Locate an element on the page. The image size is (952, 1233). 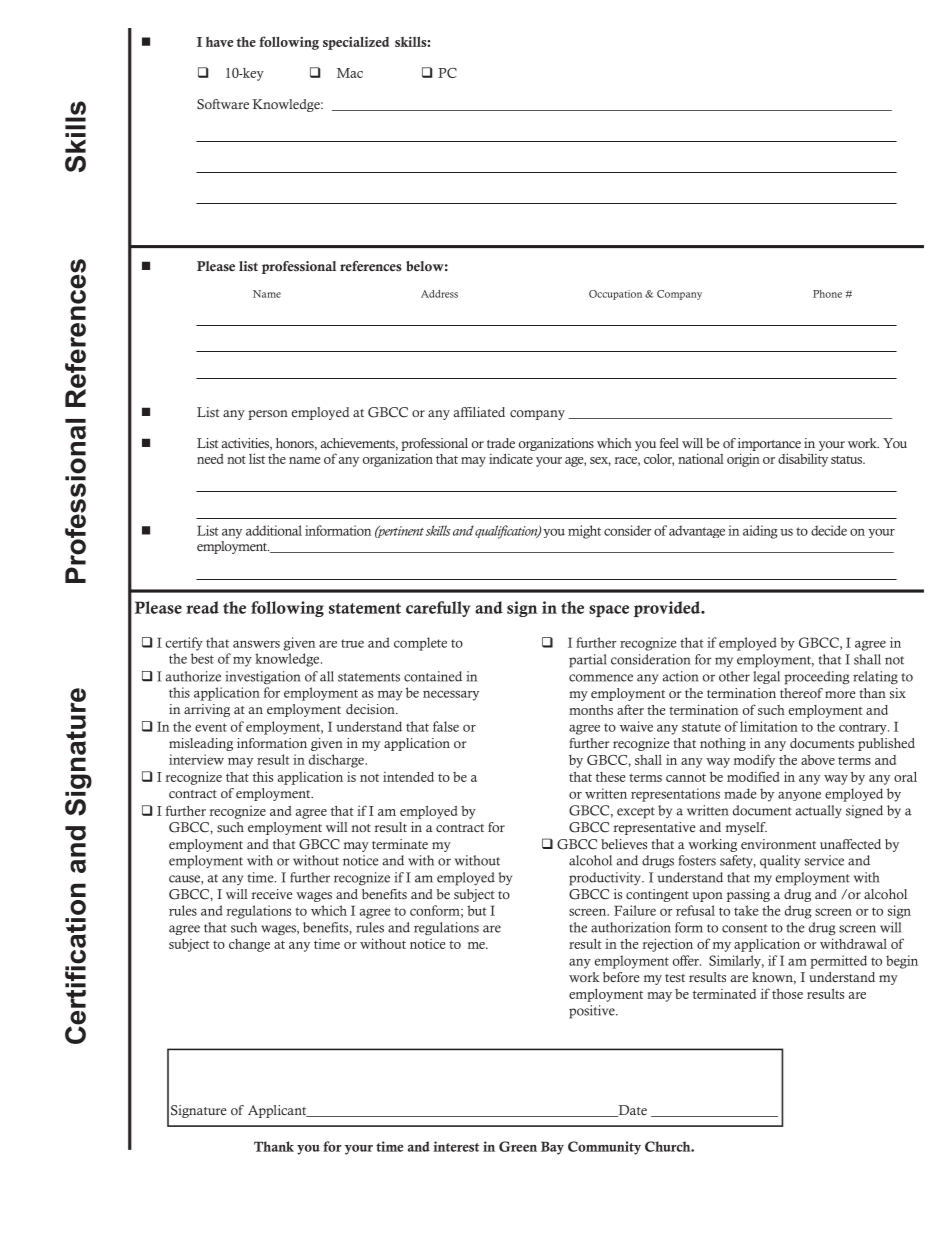
Occupation is located at coordinates (615, 295).
